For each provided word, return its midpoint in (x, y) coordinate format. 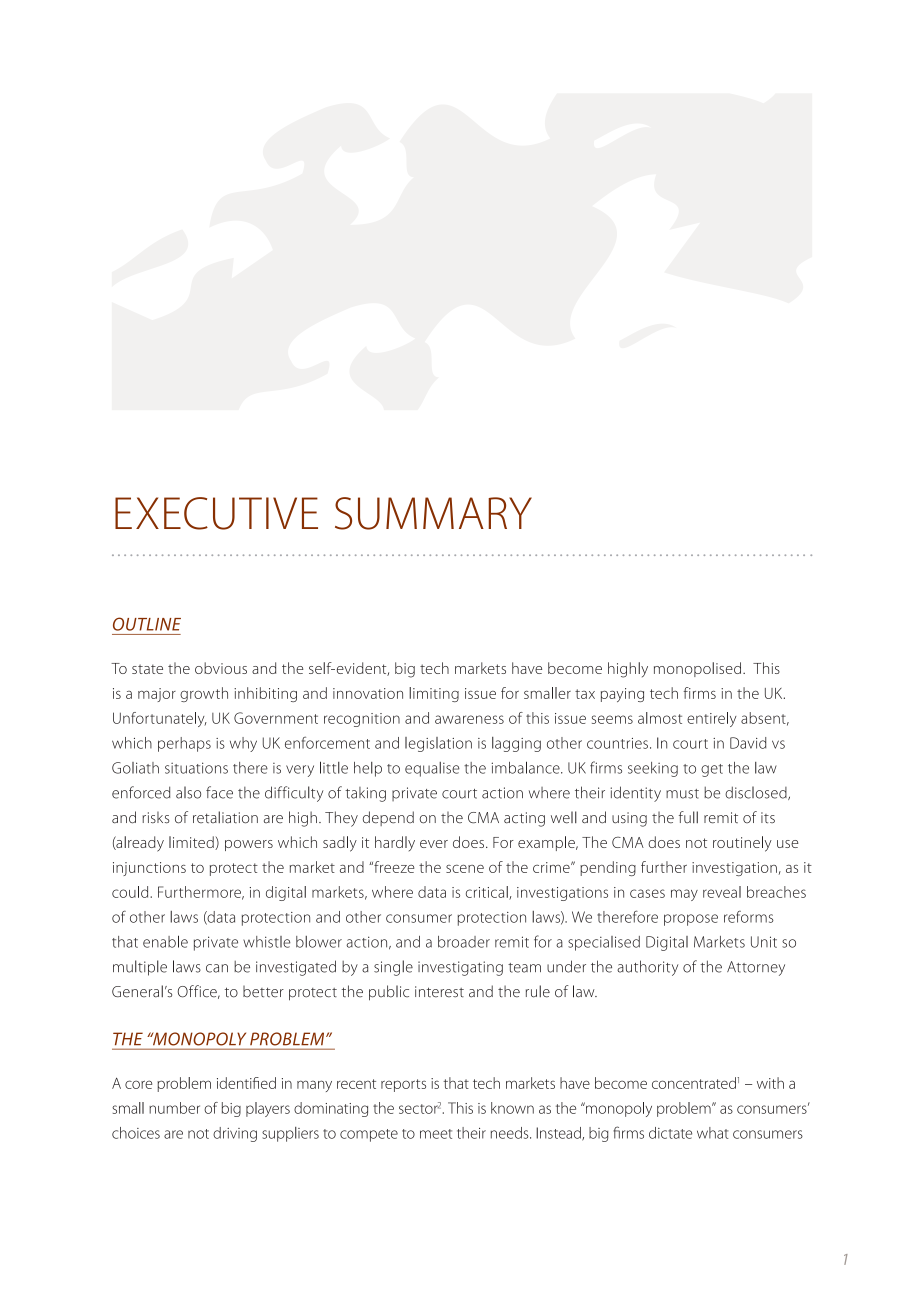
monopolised (699, 669)
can (217, 968)
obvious (221, 668)
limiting (434, 694)
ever (434, 844)
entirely (712, 719)
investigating (460, 968)
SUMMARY (433, 513)
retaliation (225, 817)
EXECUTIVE (216, 513)
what (713, 1133)
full (688, 817)
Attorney (756, 968)
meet (436, 1134)
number (174, 1108)
